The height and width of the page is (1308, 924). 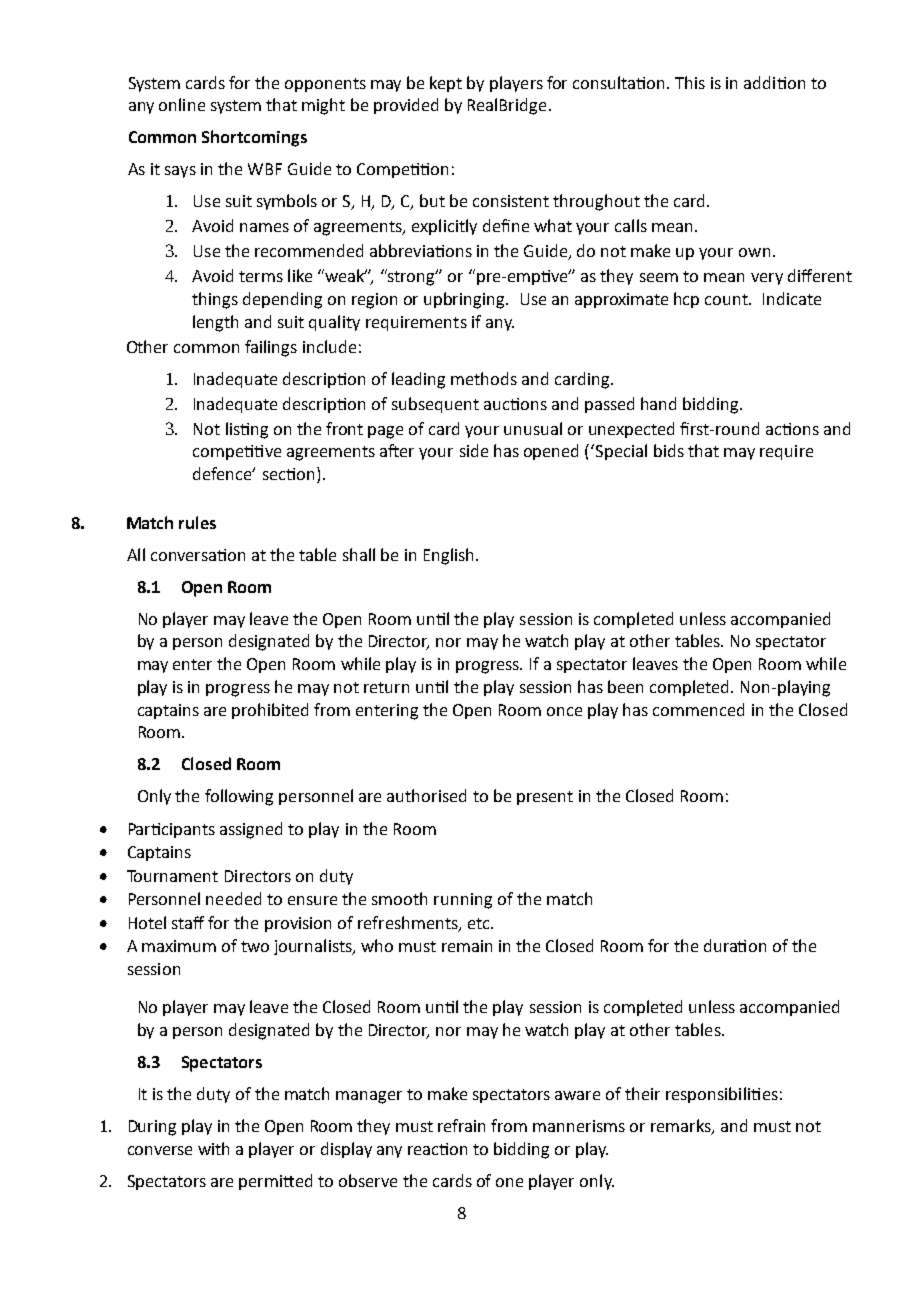 What do you see at coordinates (792, 429) in the page?
I see `actions` at bounding box center [792, 429].
